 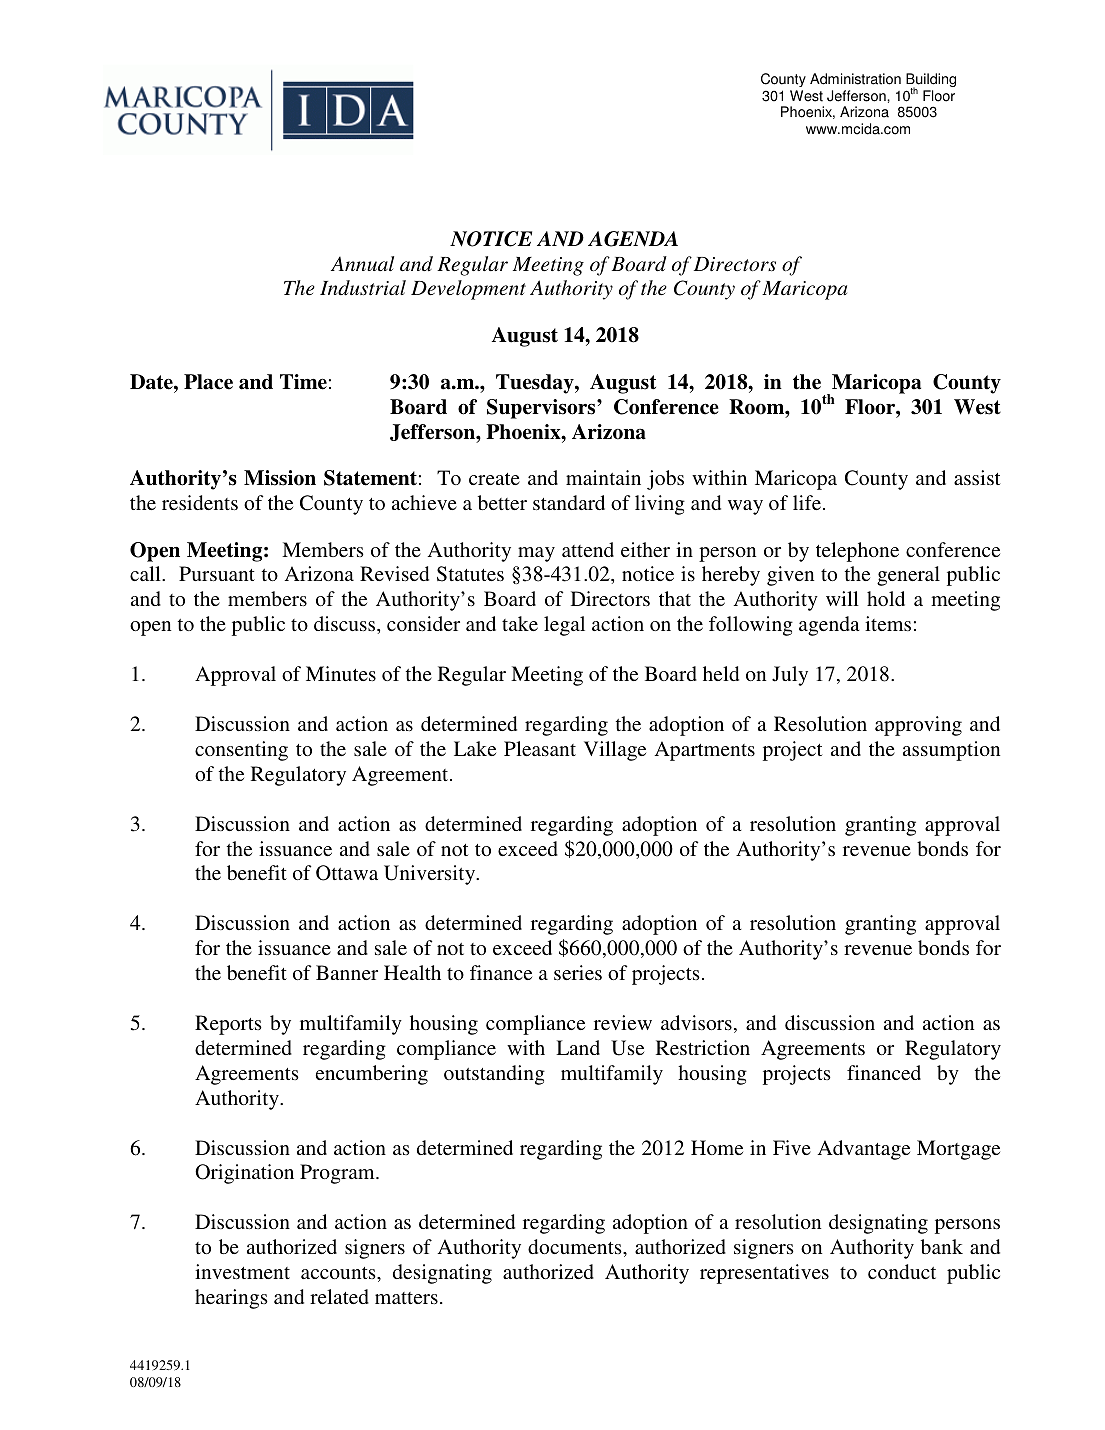 I want to click on assist, so click(x=977, y=477).
